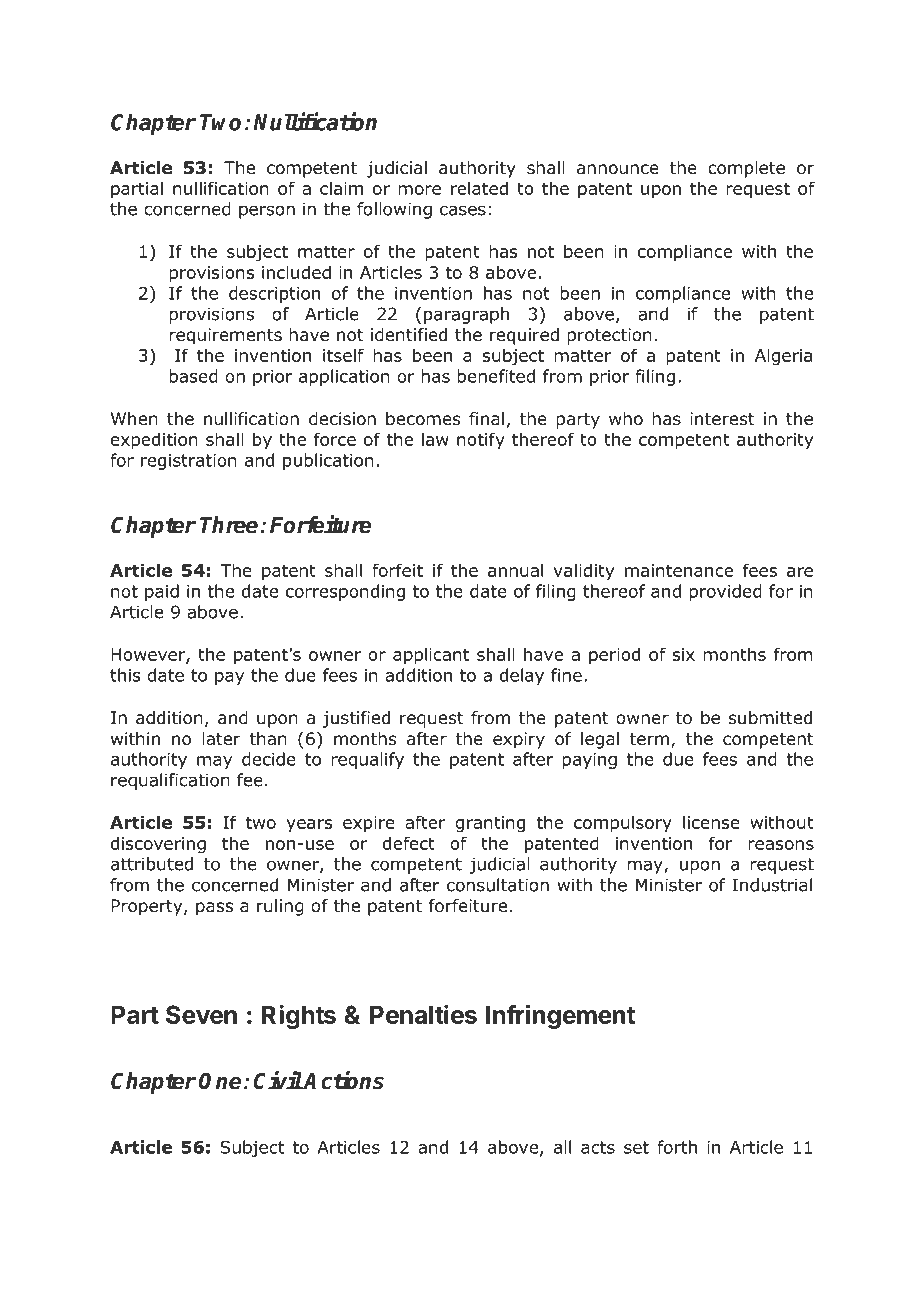  I want to click on pass, so click(214, 909).
